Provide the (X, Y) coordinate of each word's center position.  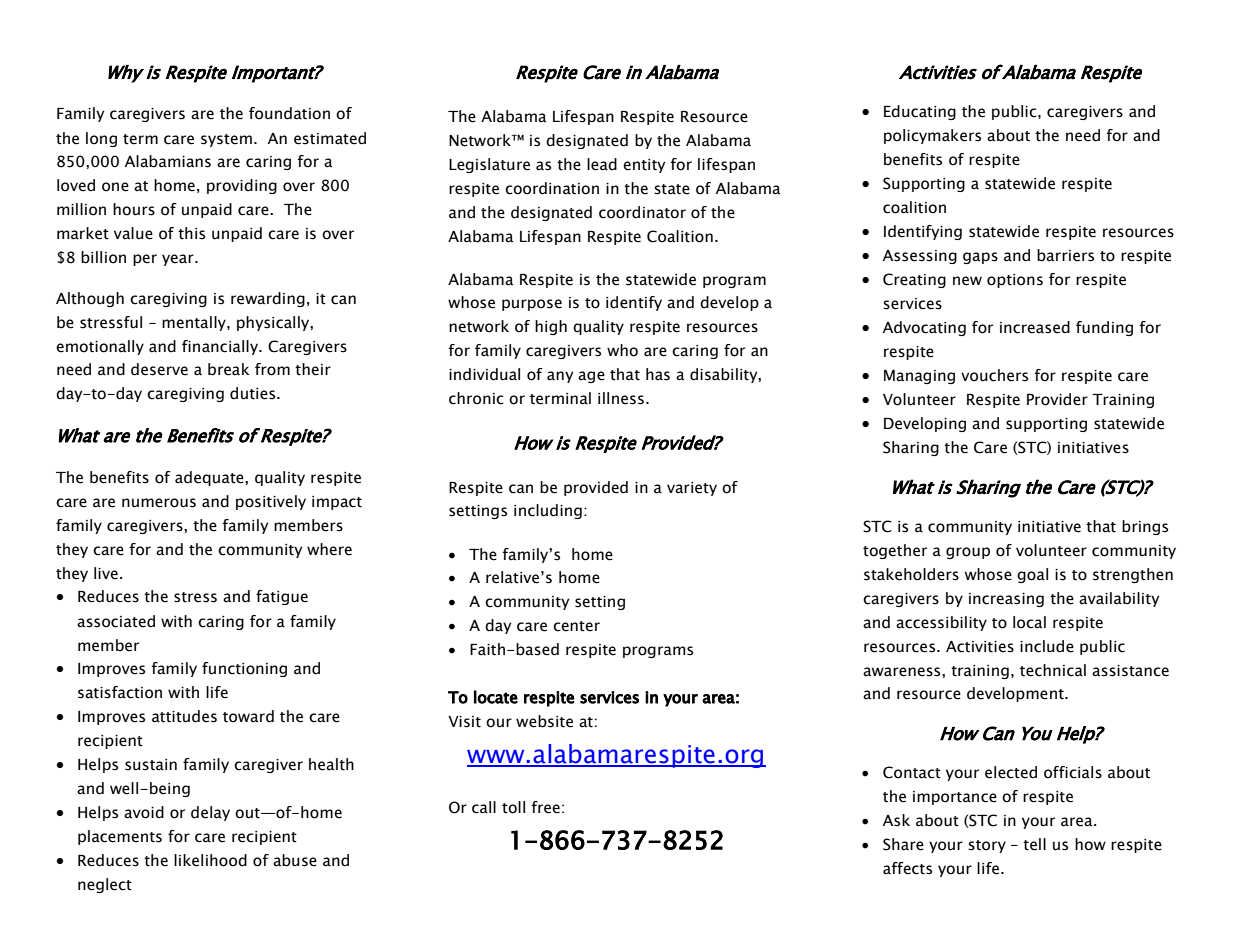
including (548, 511)
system (226, 140)
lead (602, 164)
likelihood (210, 860)
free (546, 807)
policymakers (932, 136)
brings (1145, 527)
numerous (159, 503)
